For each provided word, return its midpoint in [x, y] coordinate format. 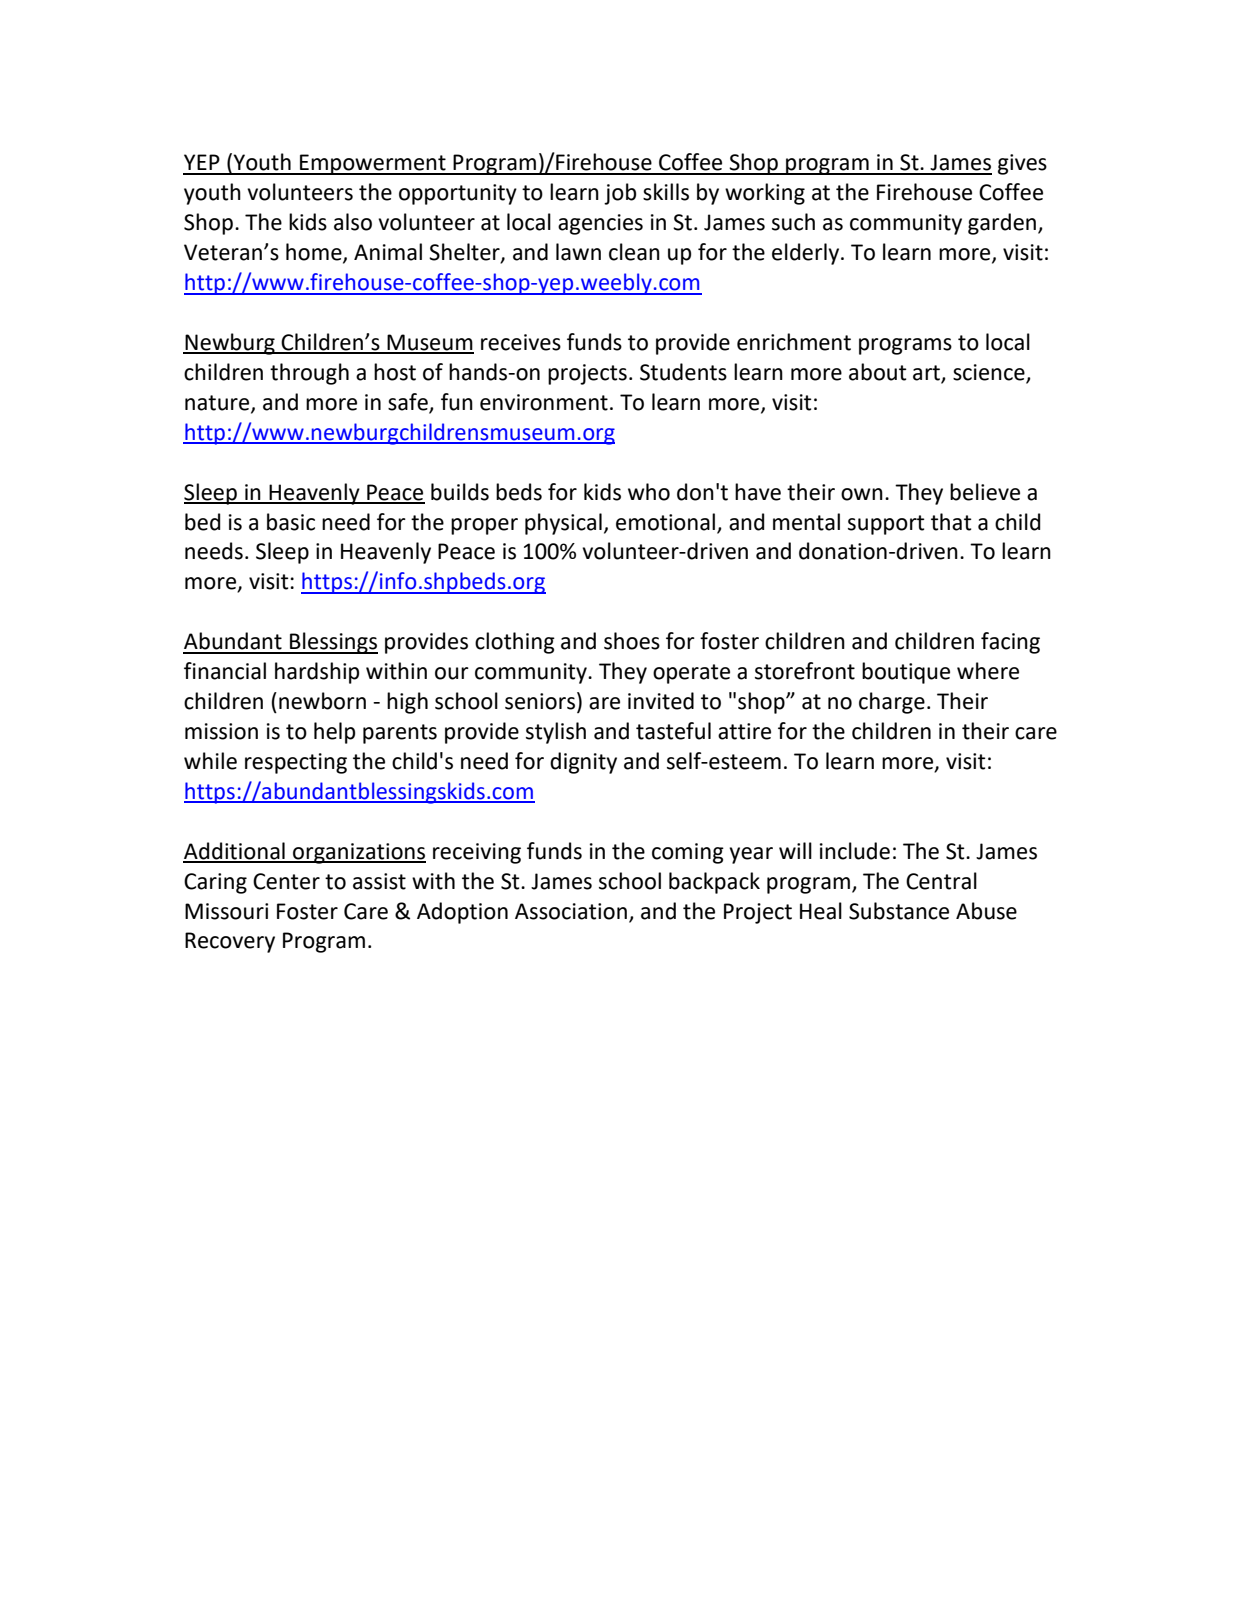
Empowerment [373, 164]
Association [571, 911]
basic [291, 522]
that [951, 522]
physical [563, 524]
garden [1002, 224]
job [620, 194]
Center [286, 881]
